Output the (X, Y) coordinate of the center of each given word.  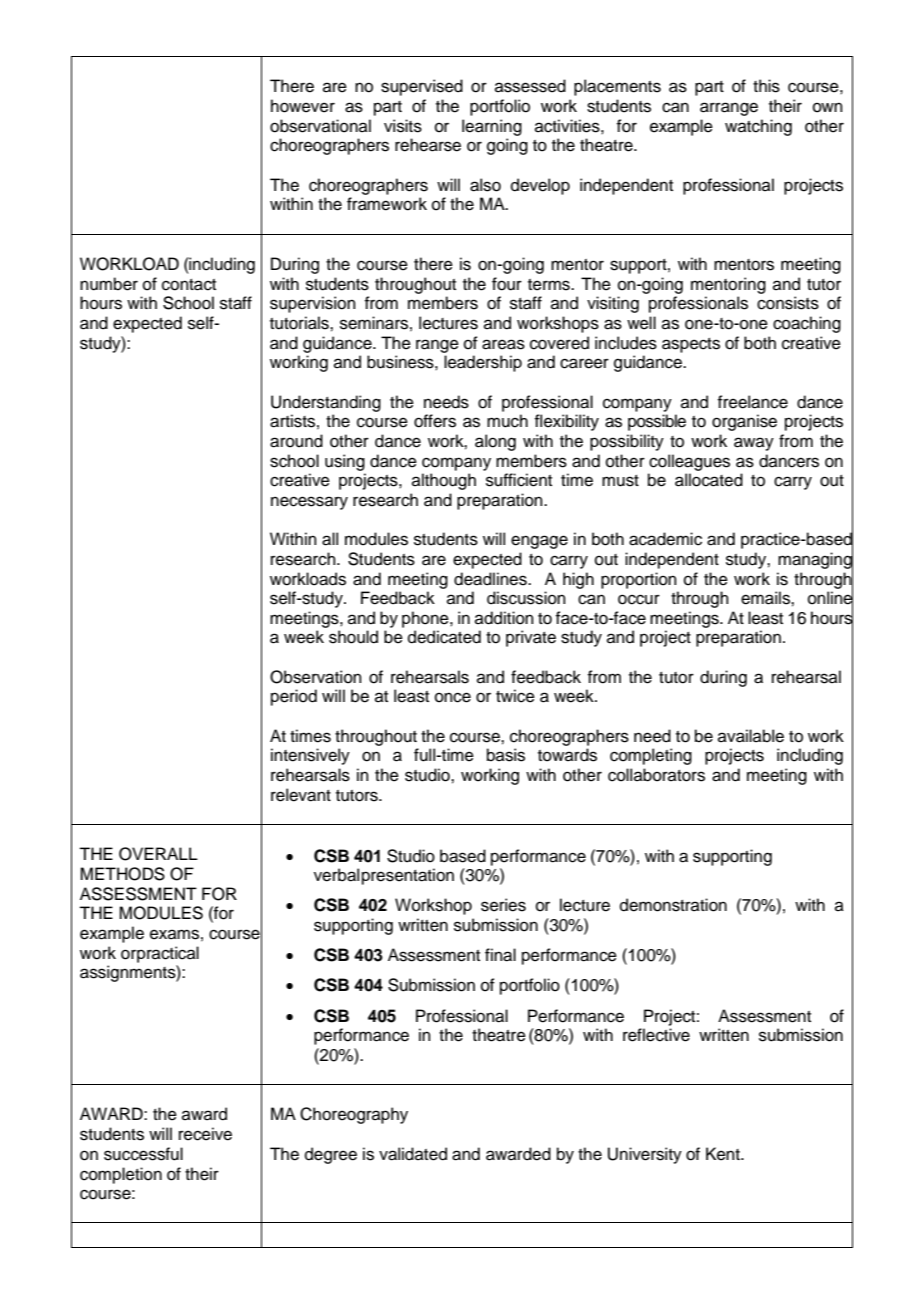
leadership (483, 363)
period (294, 697)
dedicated (444, 637)
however (303, 106)
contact (189, 285)
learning (492, 127)
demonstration (673, 905)
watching (758, 127)
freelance (752, 402)
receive (205, 1134)
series (503, 905)
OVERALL (158, 854)
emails (766, 598)
